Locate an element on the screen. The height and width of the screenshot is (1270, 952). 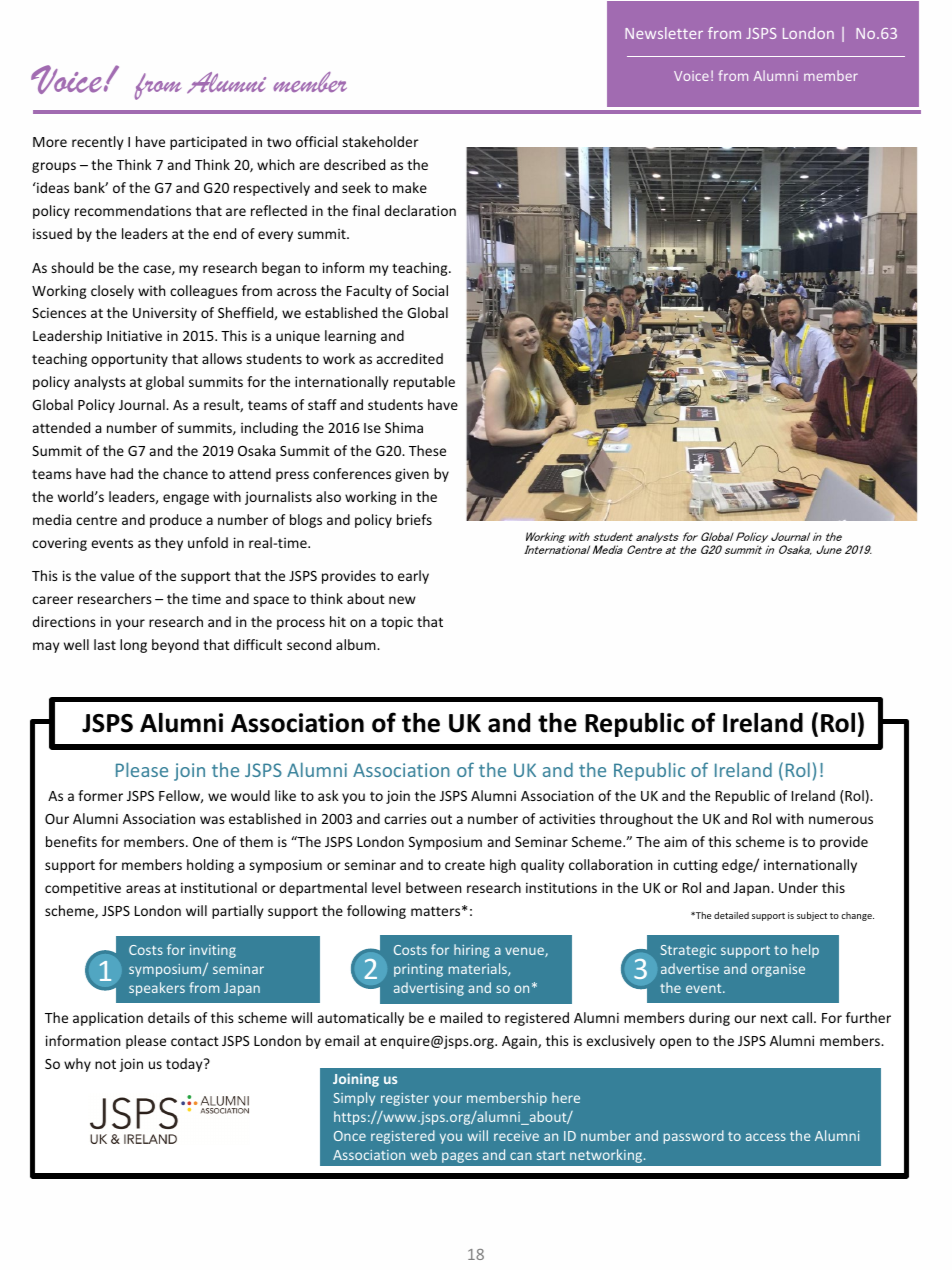
Under is located at coordinates (798, 887).
